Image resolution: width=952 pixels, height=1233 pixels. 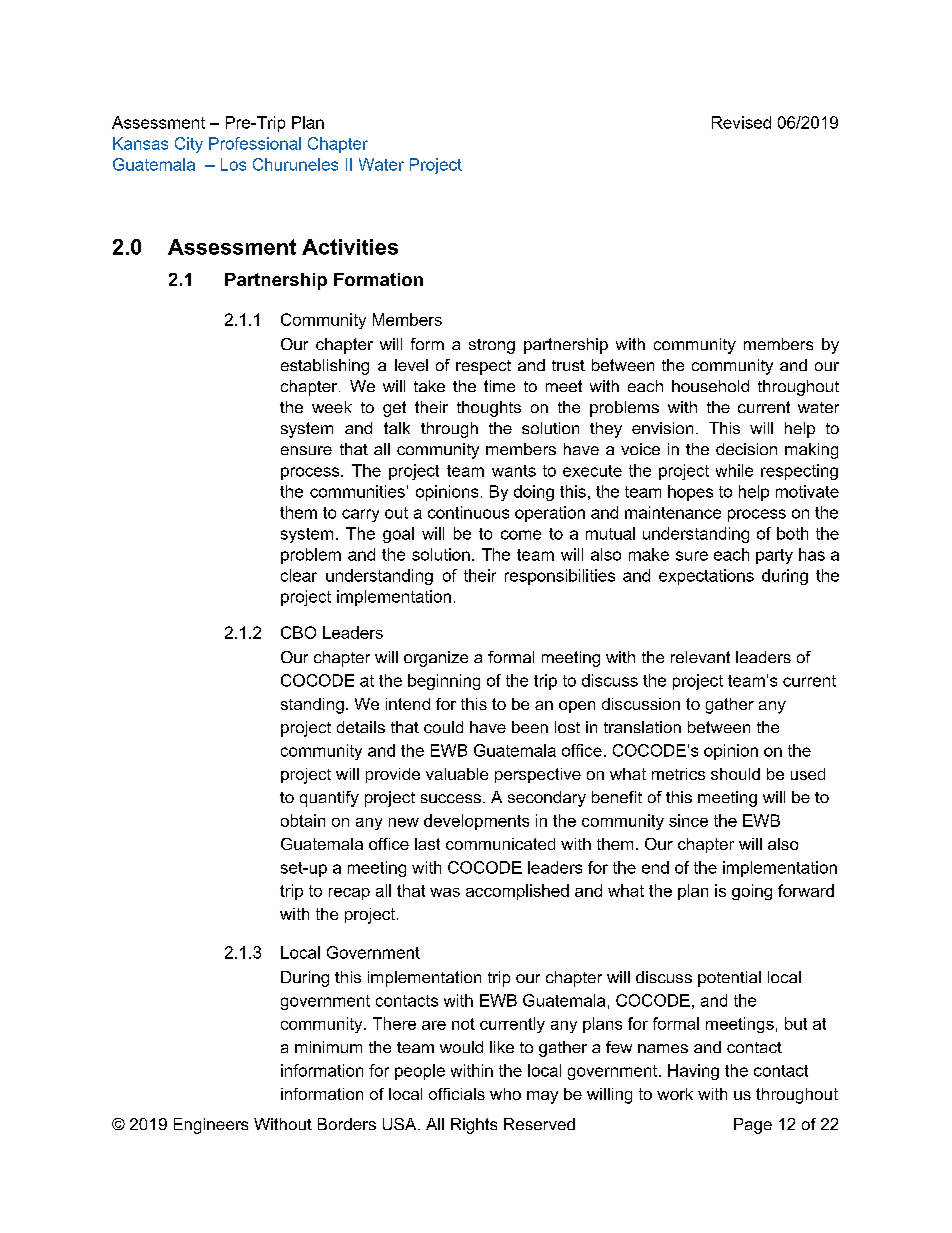 I want to click on relevant, so click(x=700, y=657).
